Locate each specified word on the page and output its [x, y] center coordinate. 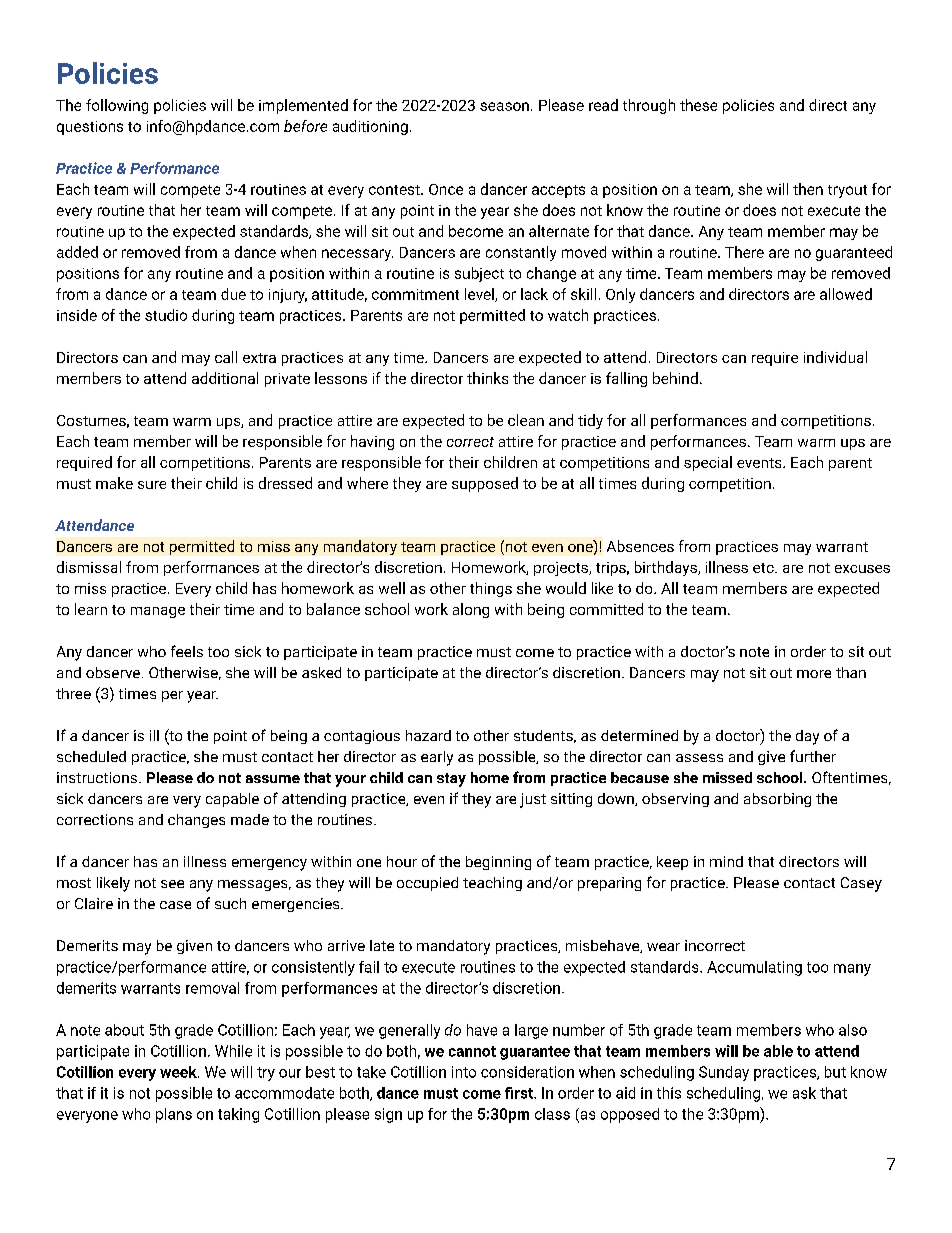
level [480, 295]
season [504, 106]
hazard [428, 735]
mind [726, 861]
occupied [427, 884]
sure [152, 485]
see [172, 884]
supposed [485, 484]
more [814, 674]
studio [166, 315]
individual [835, 357]
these [698, 105]
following [117, 106]
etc [764, 568]
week [179, 1072]
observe [113, 672]
